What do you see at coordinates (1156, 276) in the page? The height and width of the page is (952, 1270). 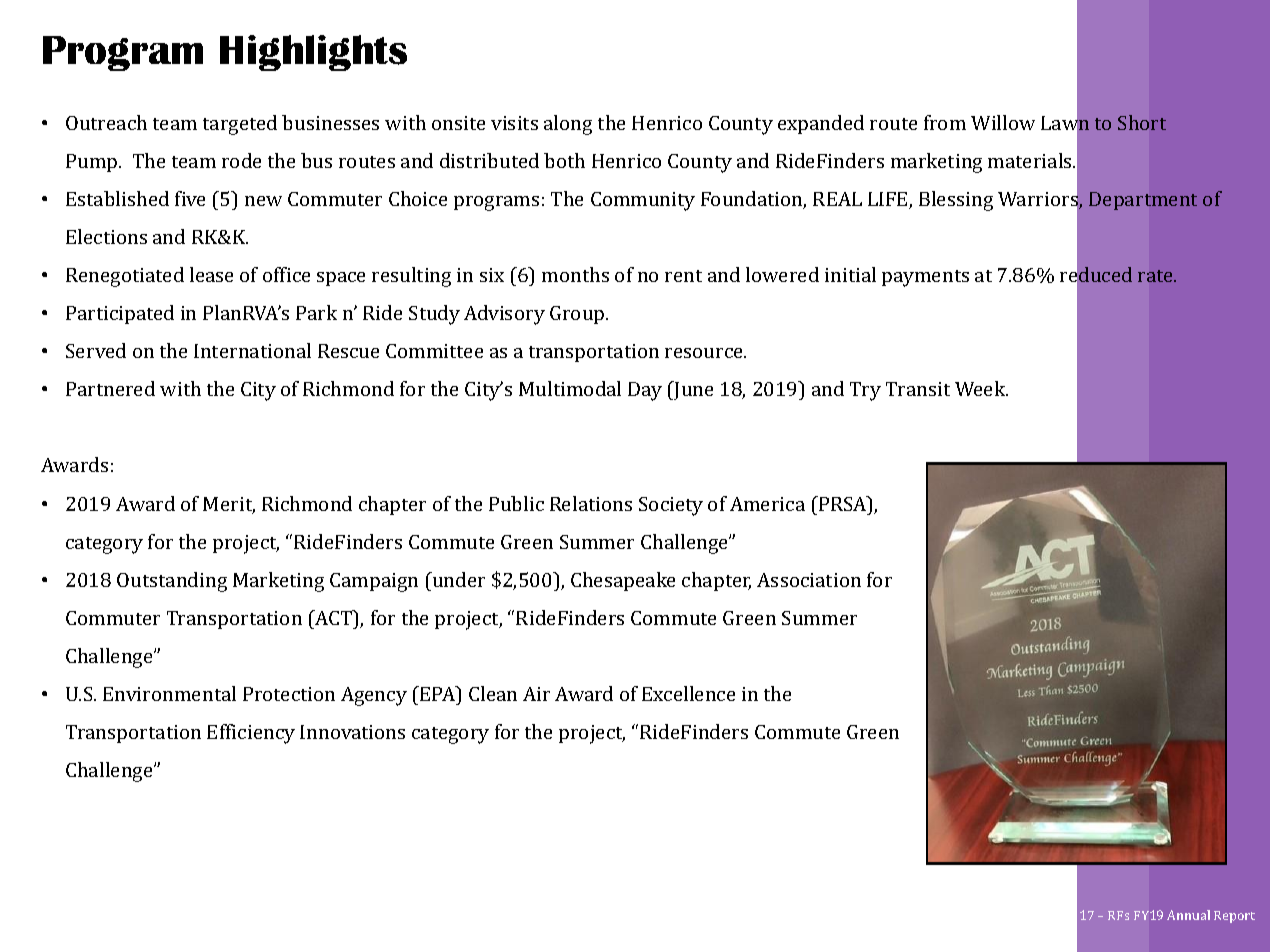 I see `rate` at bounding box center [1156, 276].
